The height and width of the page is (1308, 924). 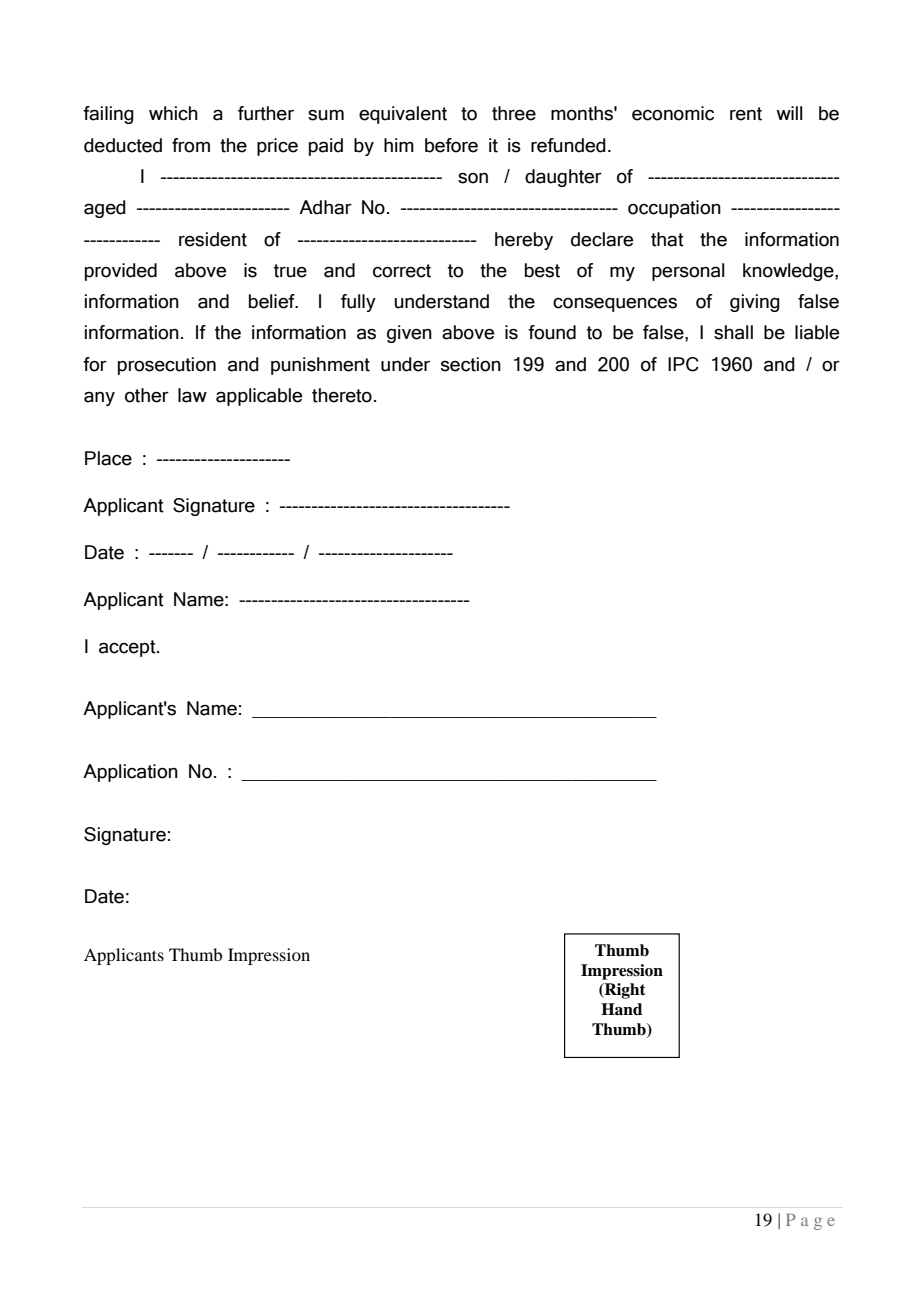 What do you see at coordinates (746, 114) in the page?
I see `rent` at bounding box center [746, 114].
